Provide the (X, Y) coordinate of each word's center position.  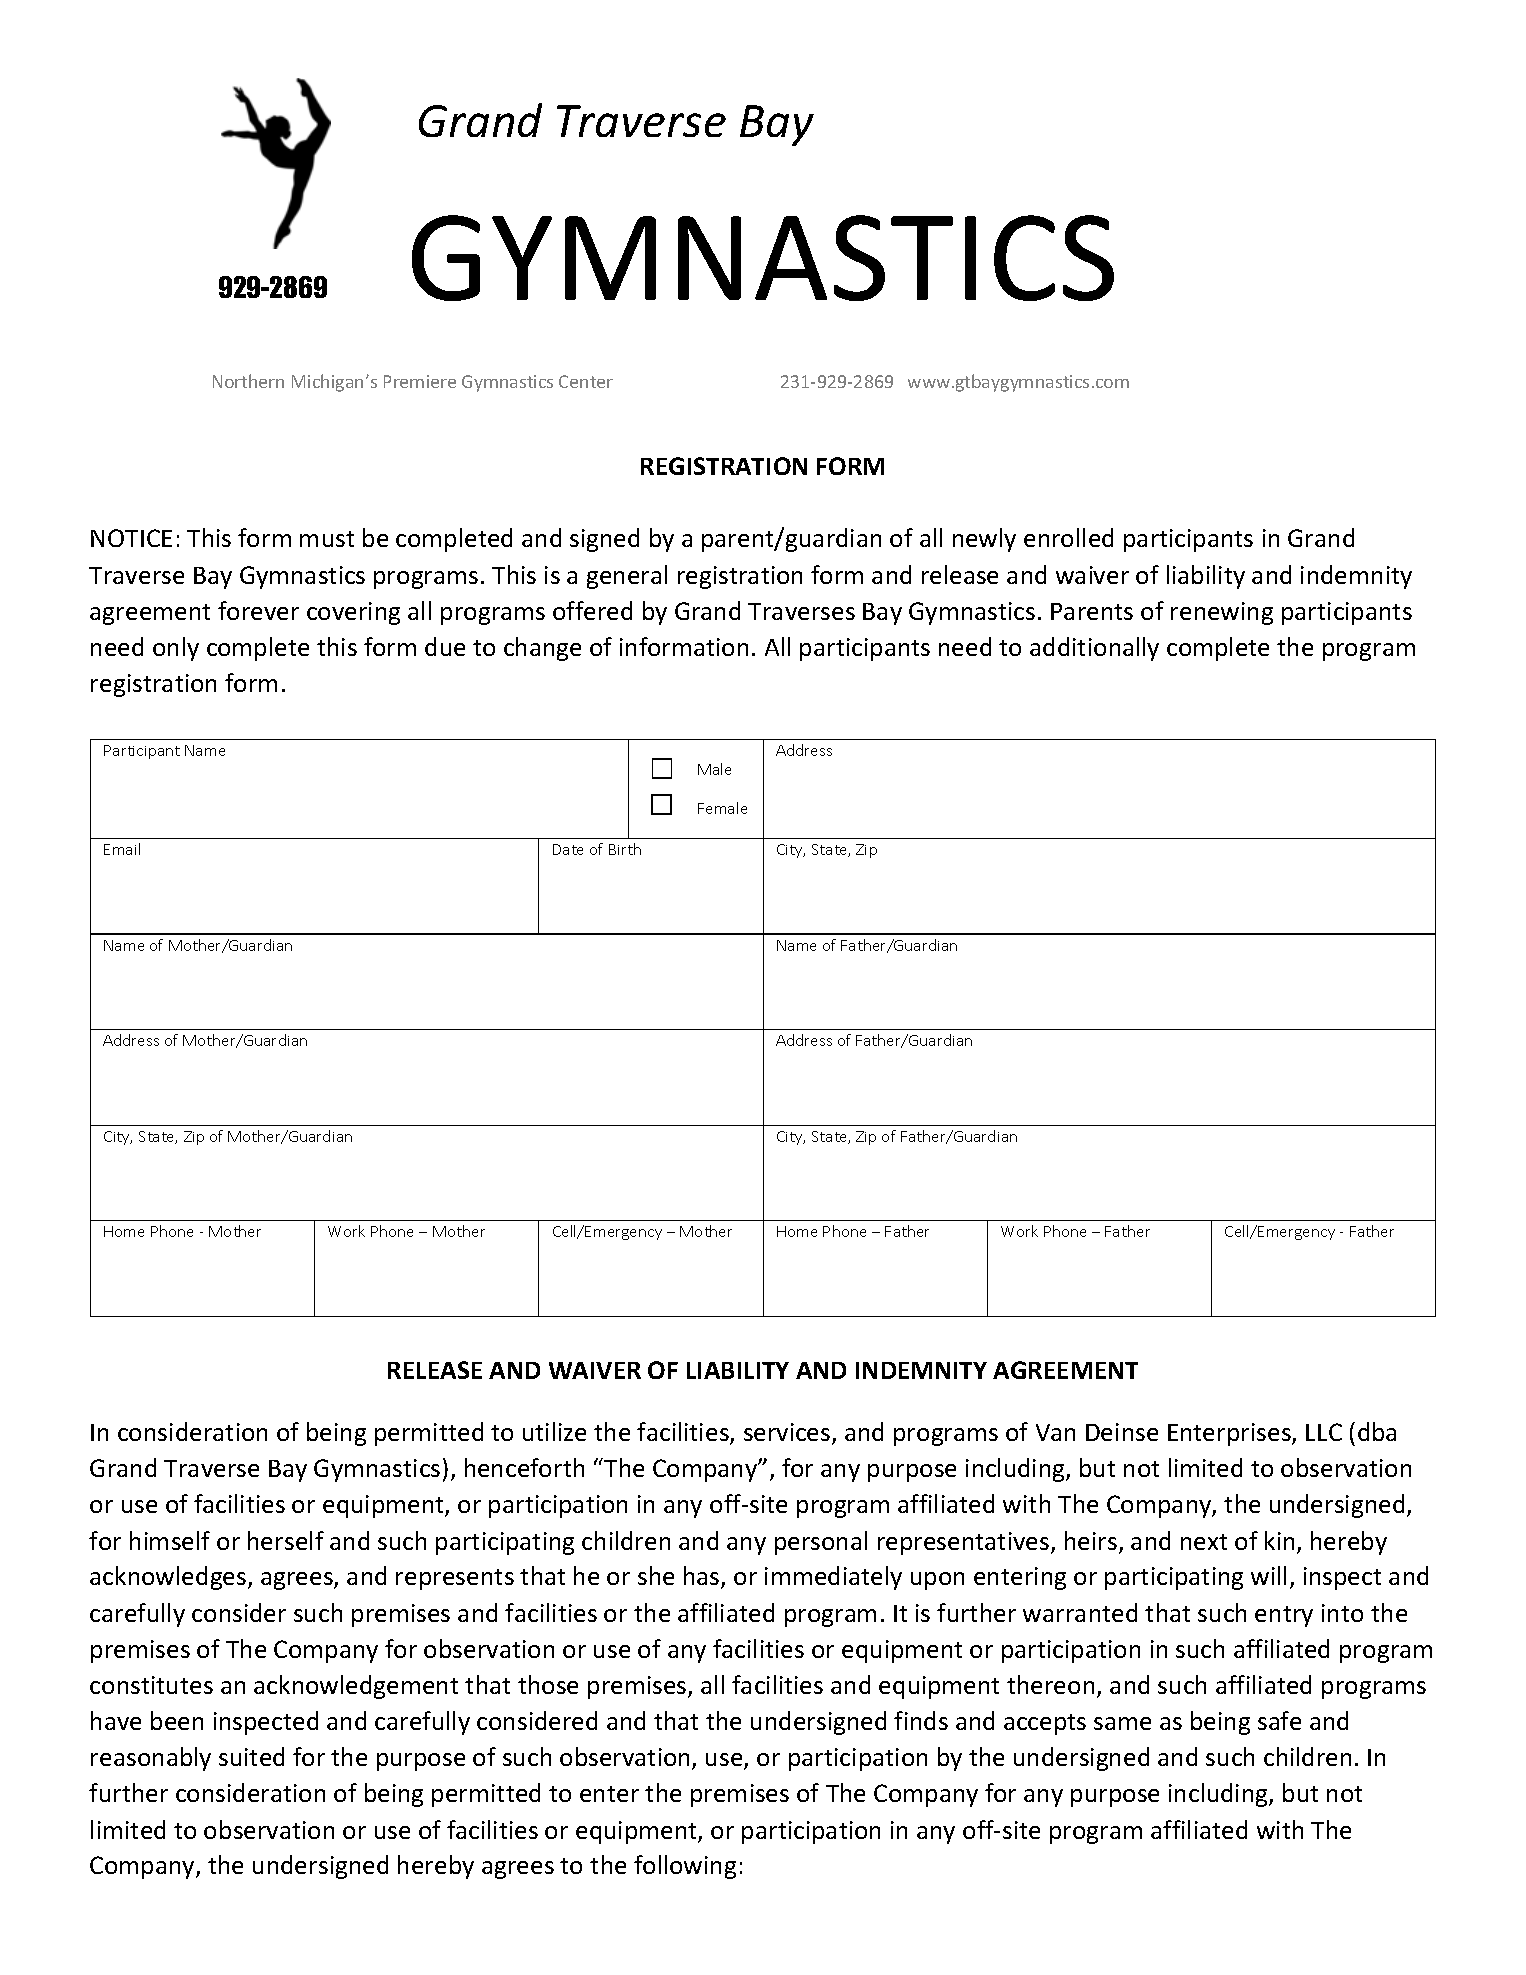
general (627, 577)
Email (122, 849)
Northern (248, 381)
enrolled (1068, 537)
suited (251, 1756)
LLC (1324, 1432)
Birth (625, 849)
